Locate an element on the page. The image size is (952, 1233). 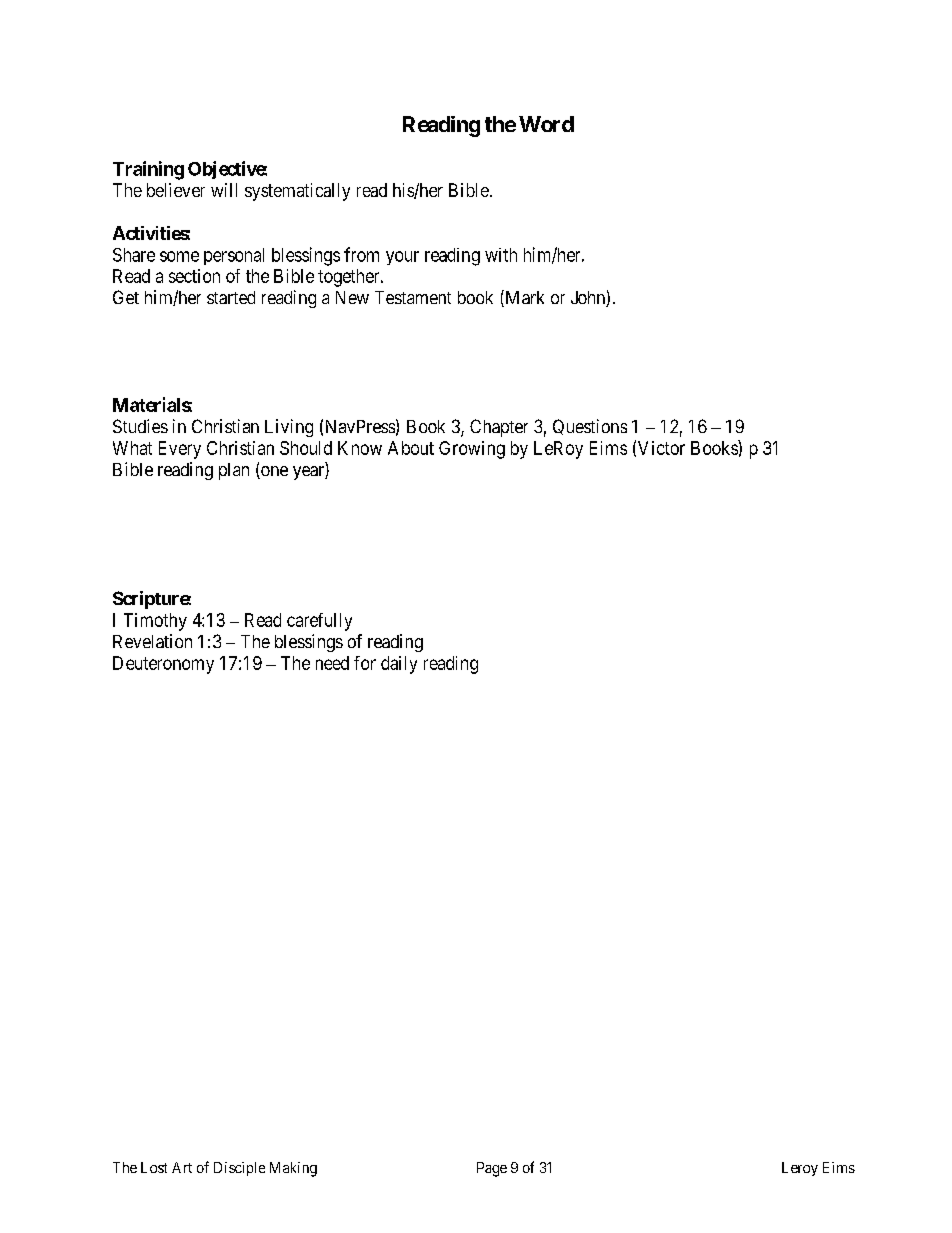
Deuteronomy is located at coordinates (163, 665).
